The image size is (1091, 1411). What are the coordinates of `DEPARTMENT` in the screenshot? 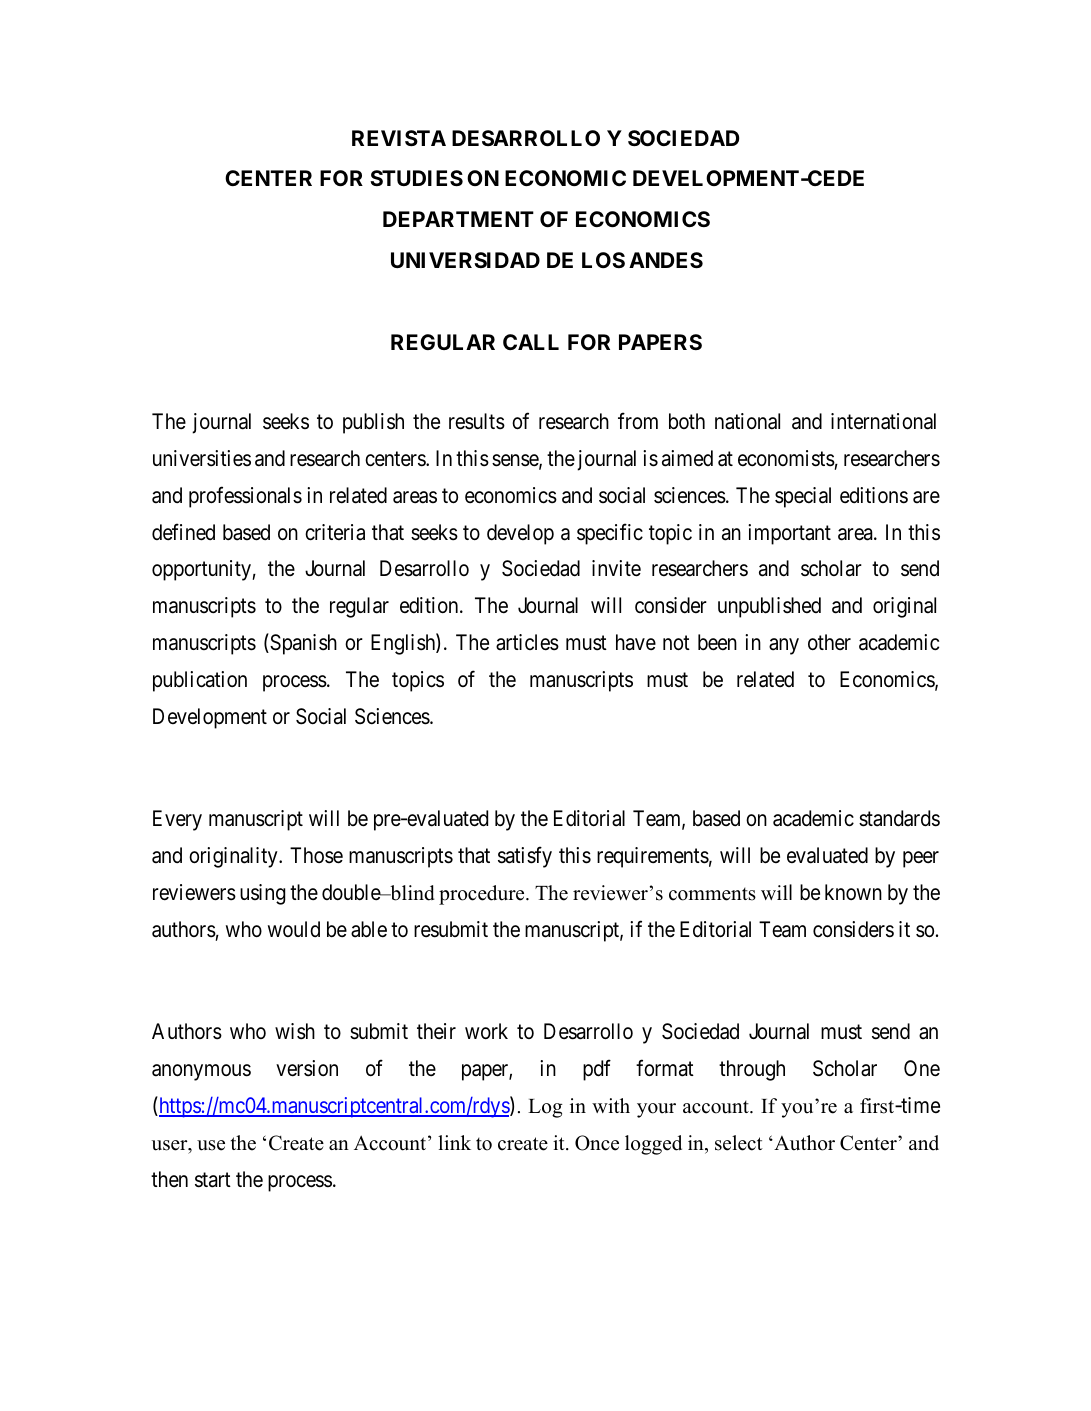 It's located at (458, 219).
